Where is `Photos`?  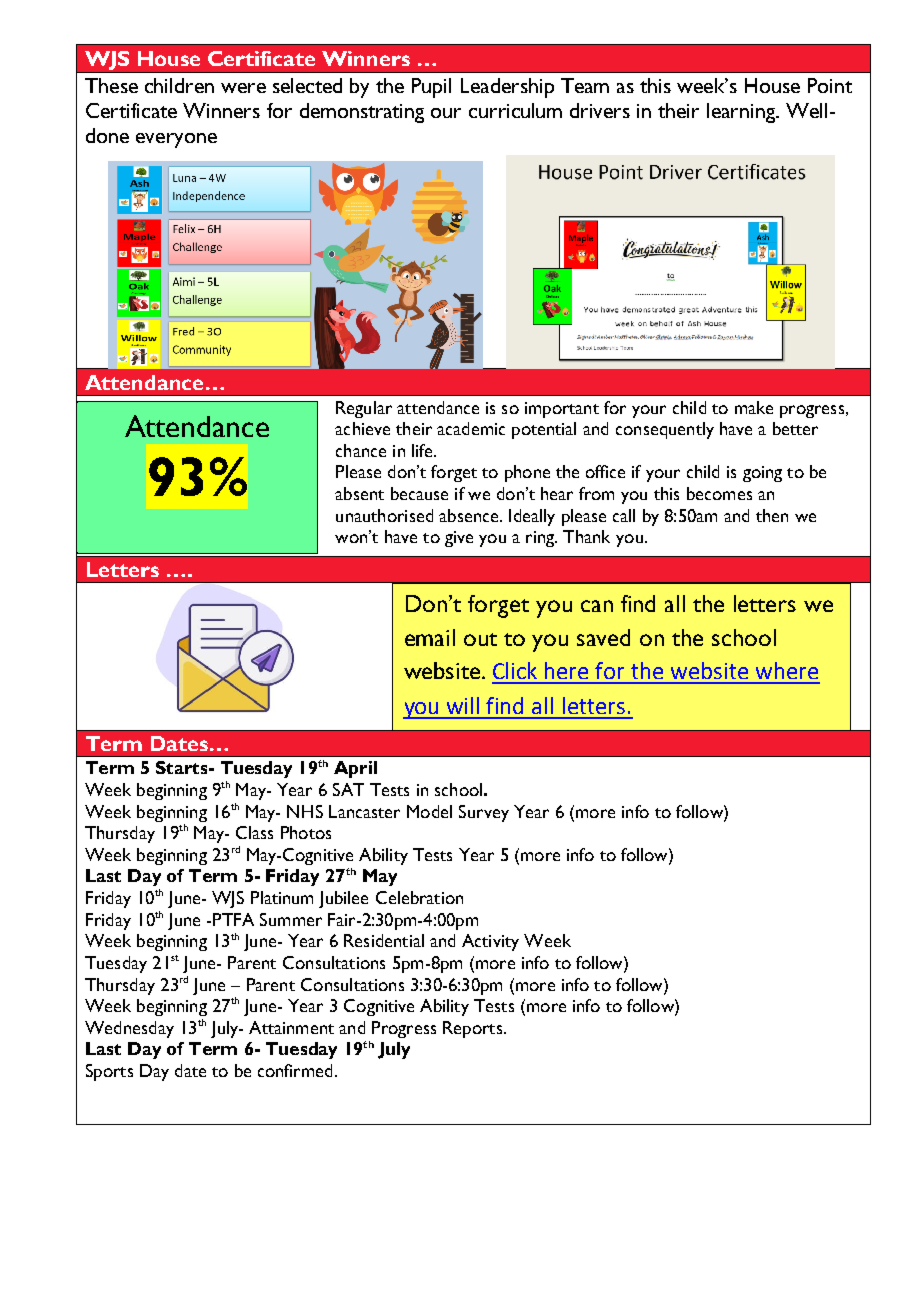 Photos is located at coordinates (306, 832).
